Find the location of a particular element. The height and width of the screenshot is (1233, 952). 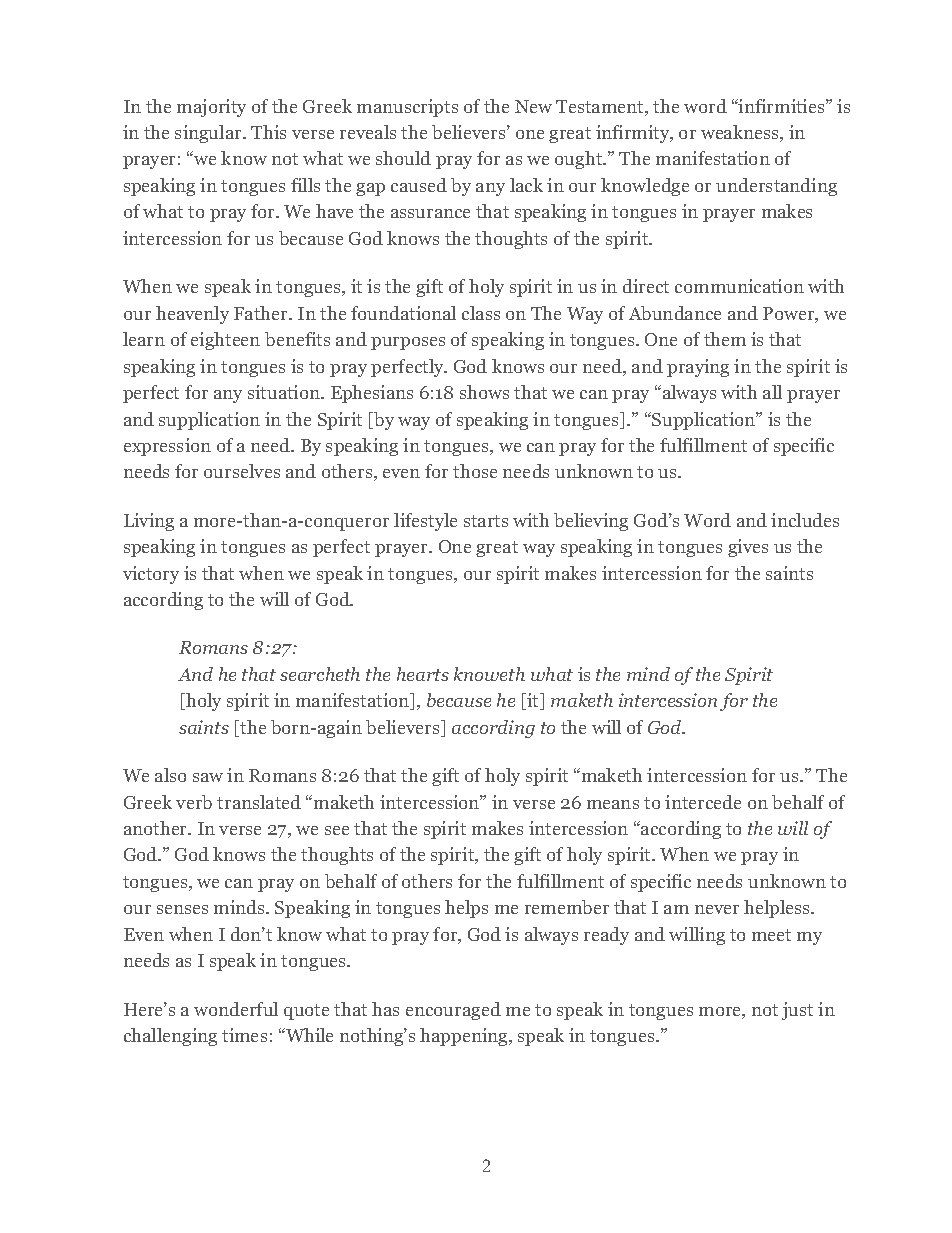

starts is located at coordinates (486, 521).
